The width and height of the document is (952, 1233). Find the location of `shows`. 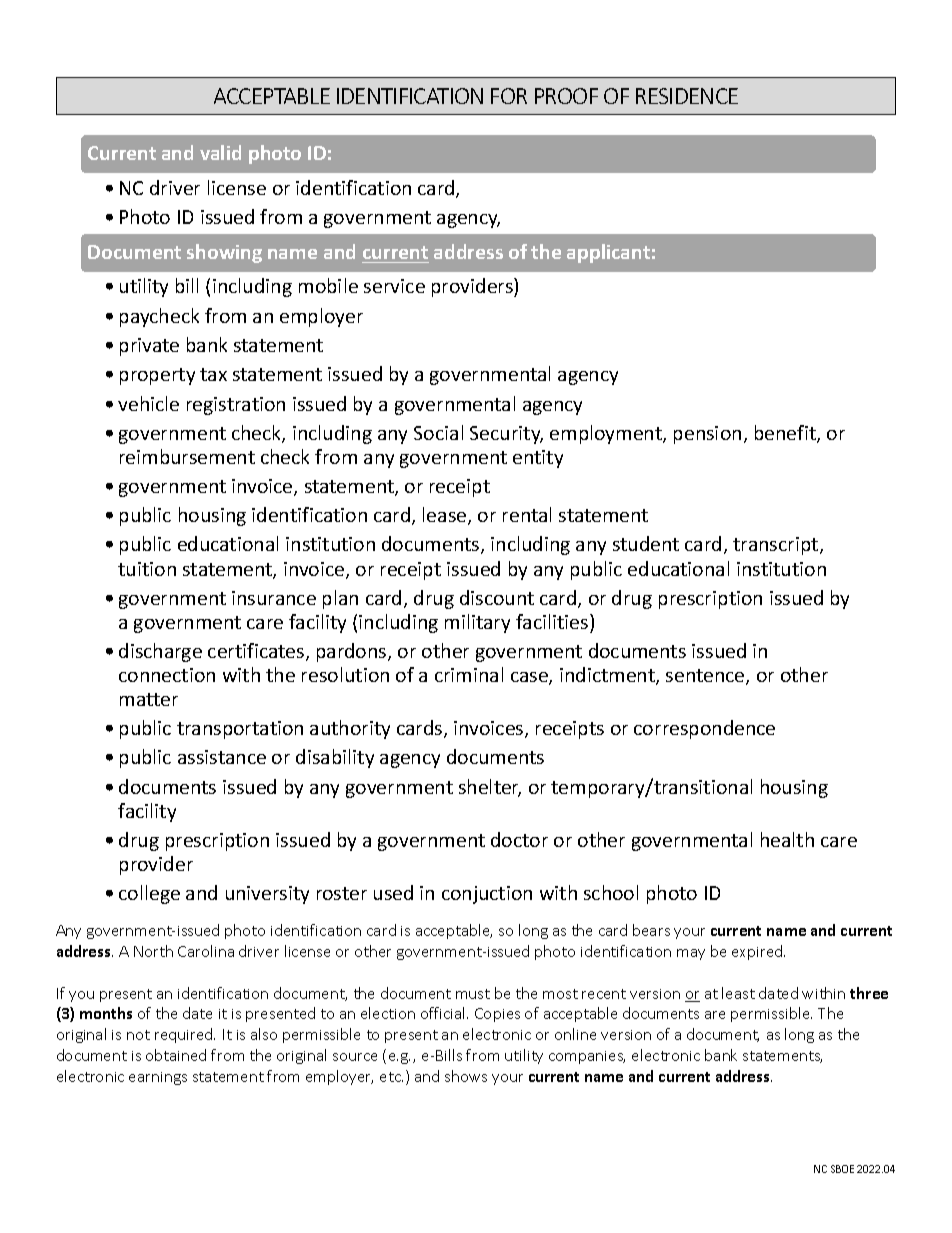

shows is located at coordinates (466, 1076).
